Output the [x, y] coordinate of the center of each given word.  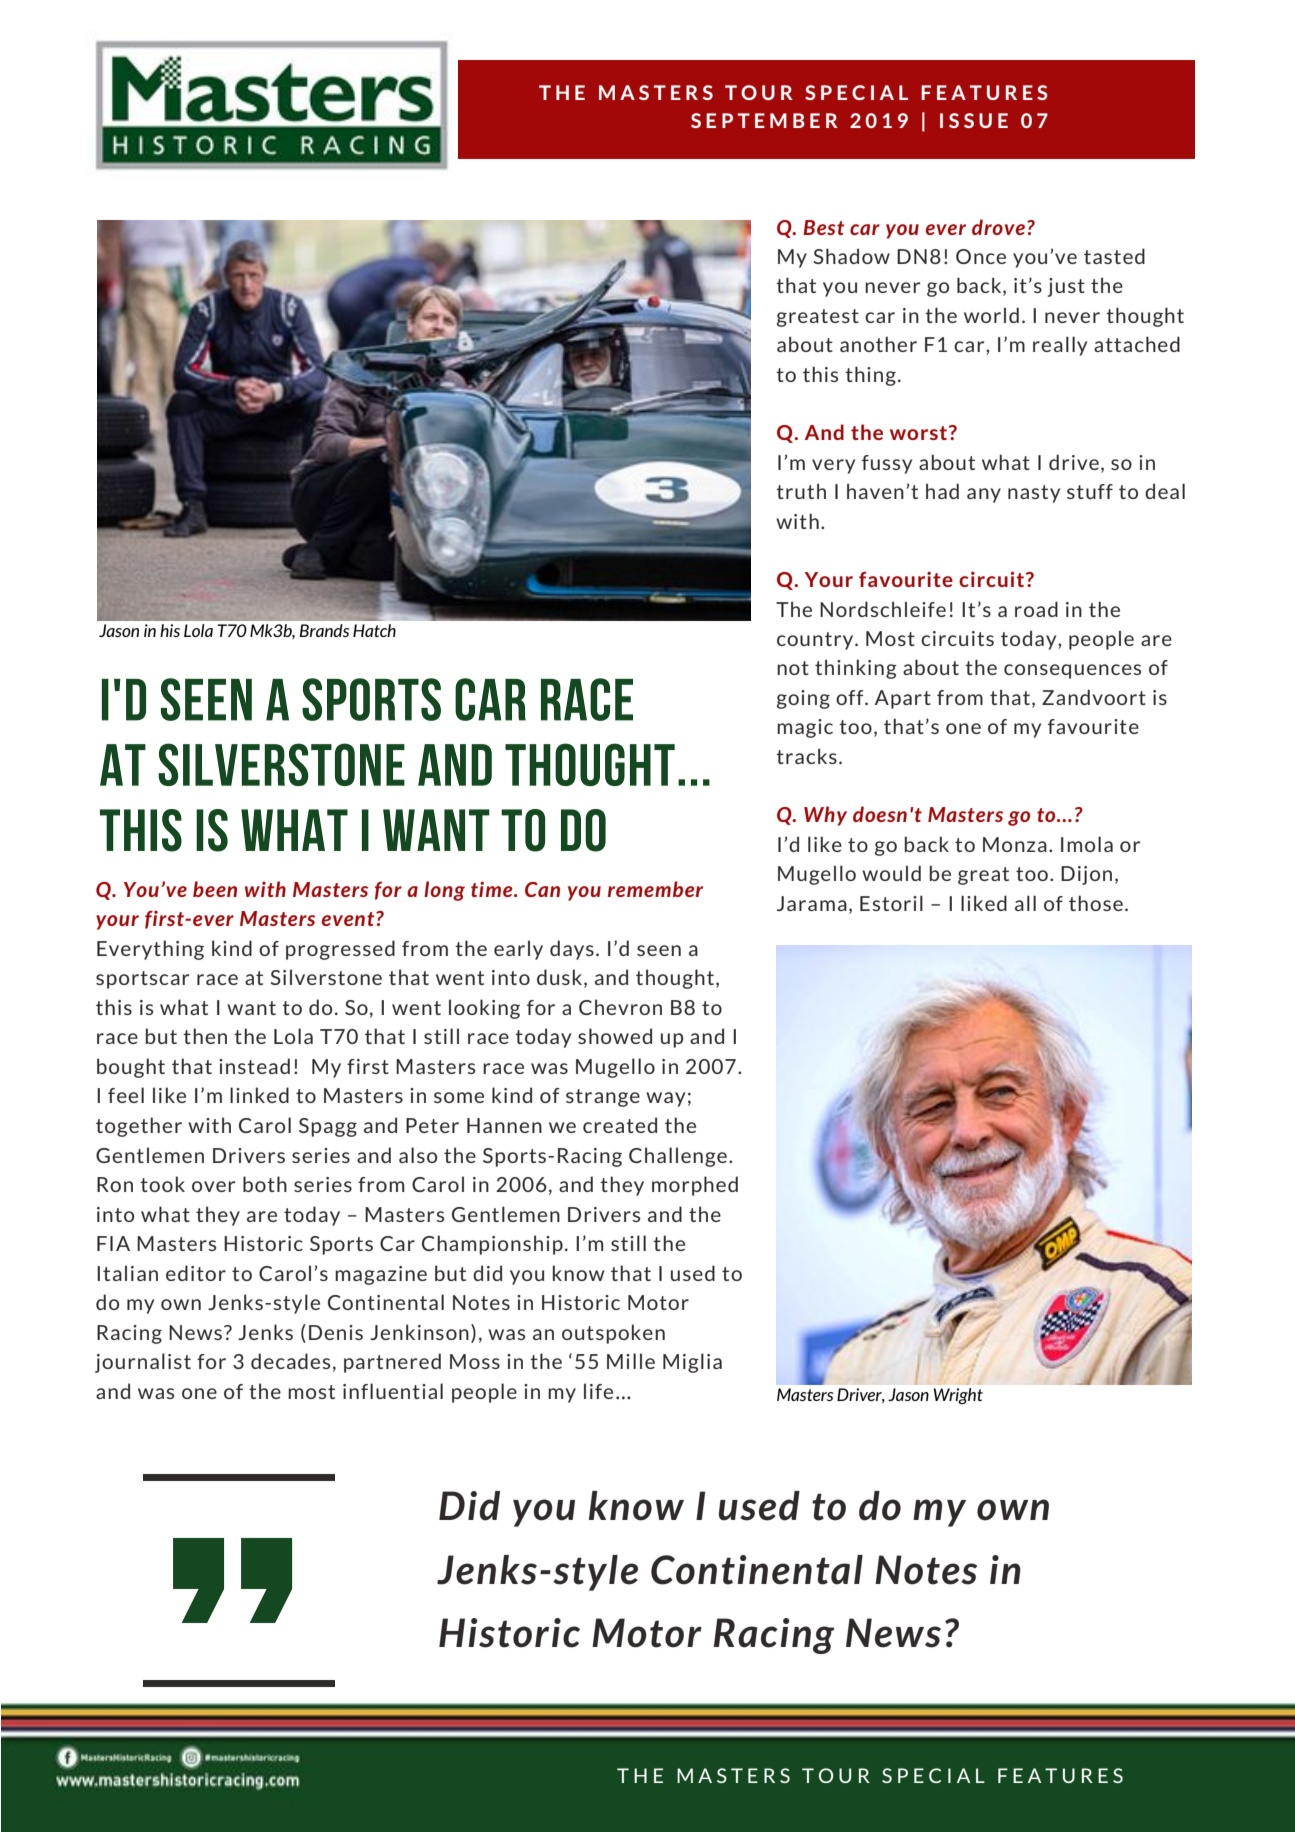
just [1066, 287]
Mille [631, 1361]
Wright [958, 1396]
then [205, 1036]
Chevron [620, 1007]
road [1036, 609]
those [1096, 903]
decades [290, 1361]
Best [823, 227]
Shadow [852, 256]
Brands [324, 630]
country [816, 641]
